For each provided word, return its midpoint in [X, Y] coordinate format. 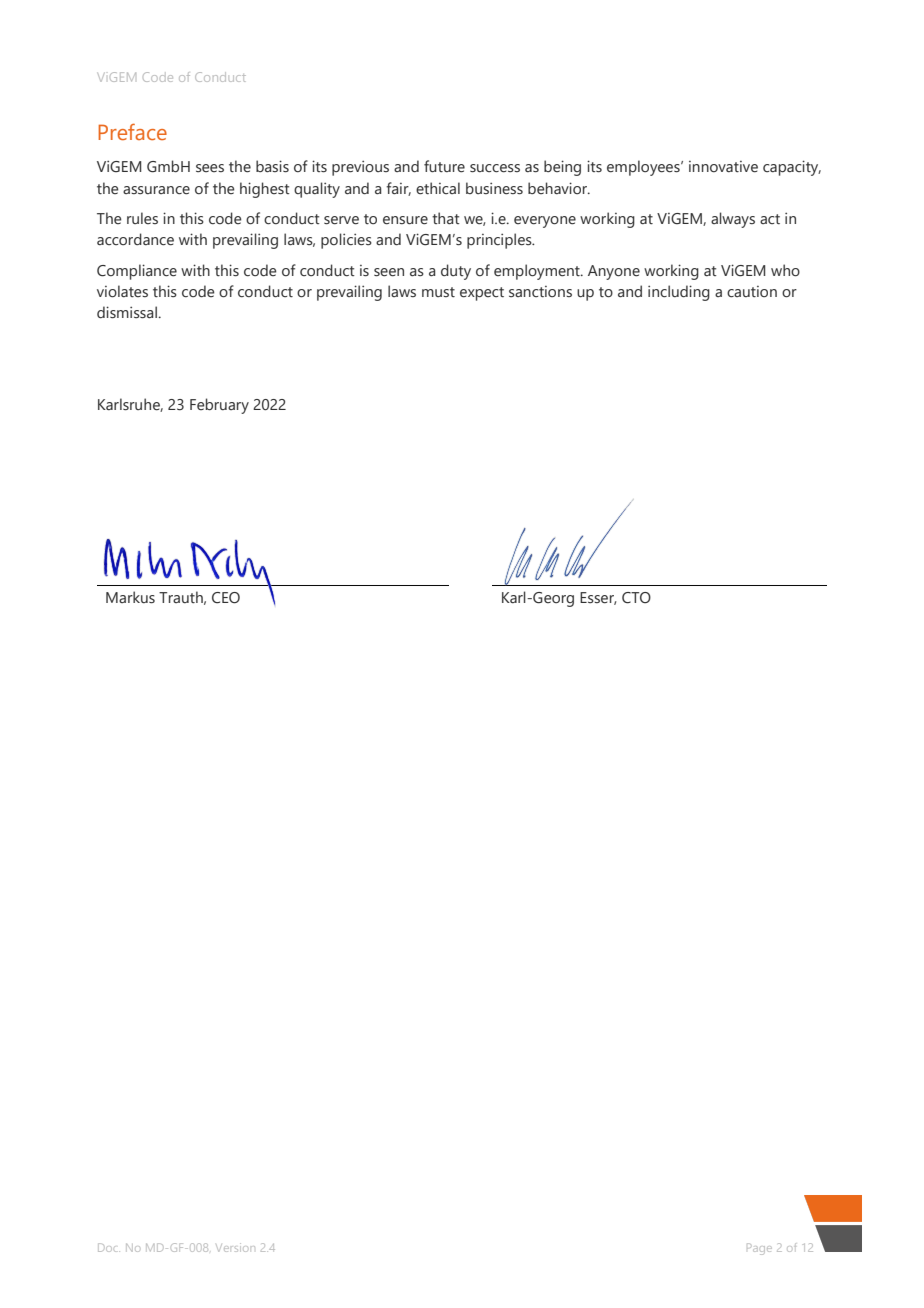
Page [759, 1249]
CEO [226, 598]
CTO [636, 598]
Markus [130, 597]
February [219, 406]
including [679, 293]
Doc [109, 1247]
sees [210, 168]
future [444, 166]
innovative [723, 167]
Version [235, 1247]
